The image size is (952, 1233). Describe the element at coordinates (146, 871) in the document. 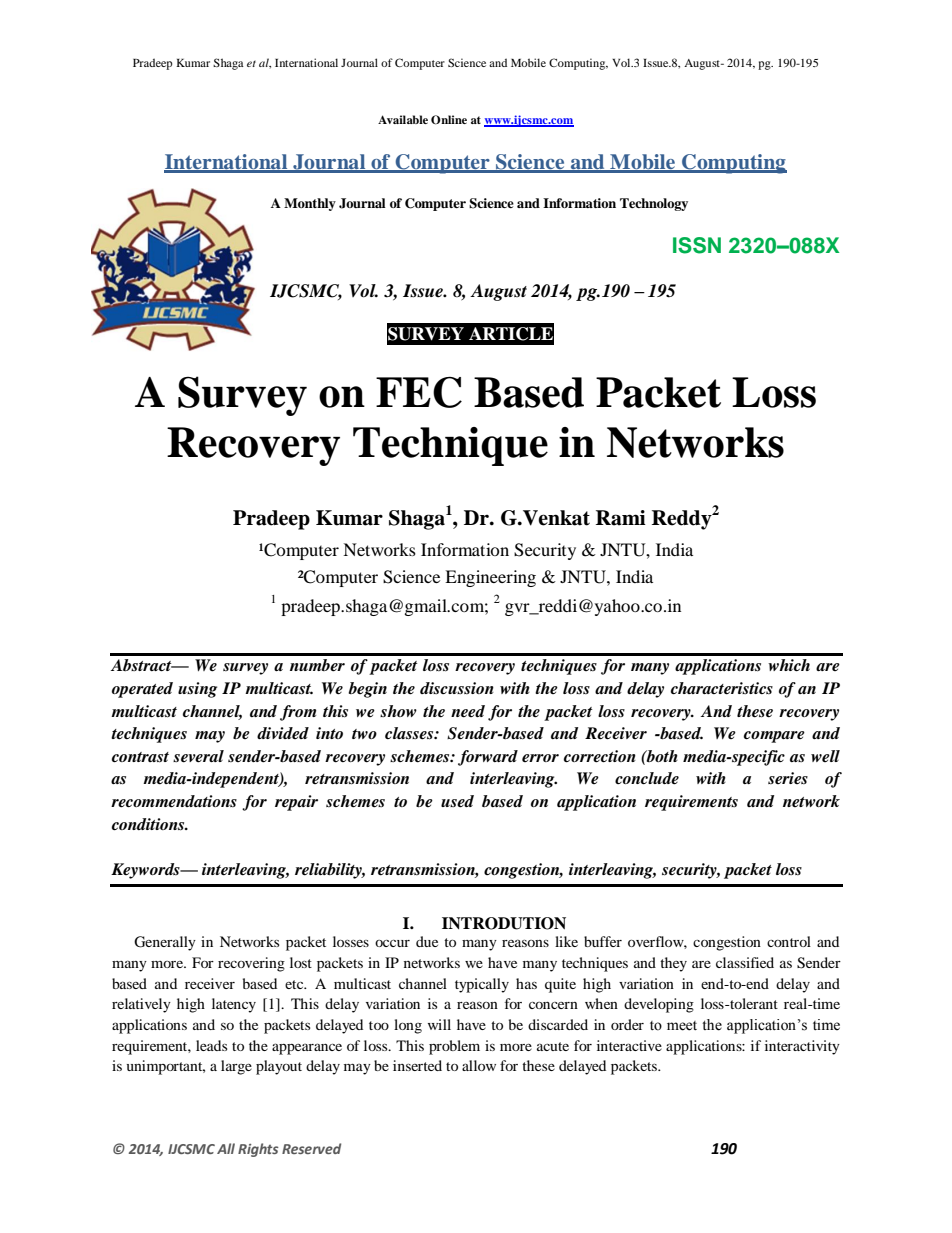

I see `Keywords` at that location.
